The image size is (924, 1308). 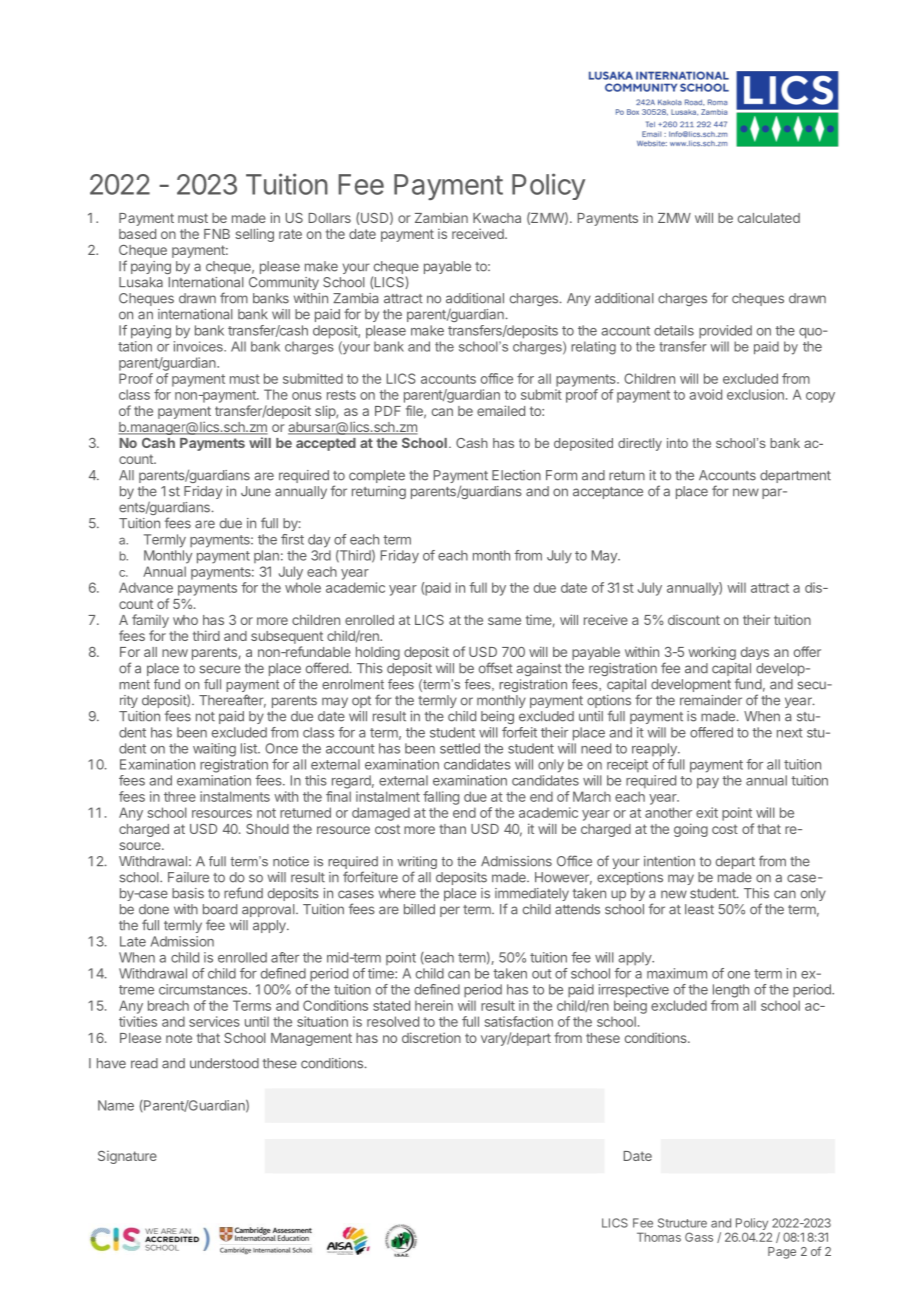 What do you see at coordinates (712, 653) in the image?
I see `working` at bounding box center [712, 653].
